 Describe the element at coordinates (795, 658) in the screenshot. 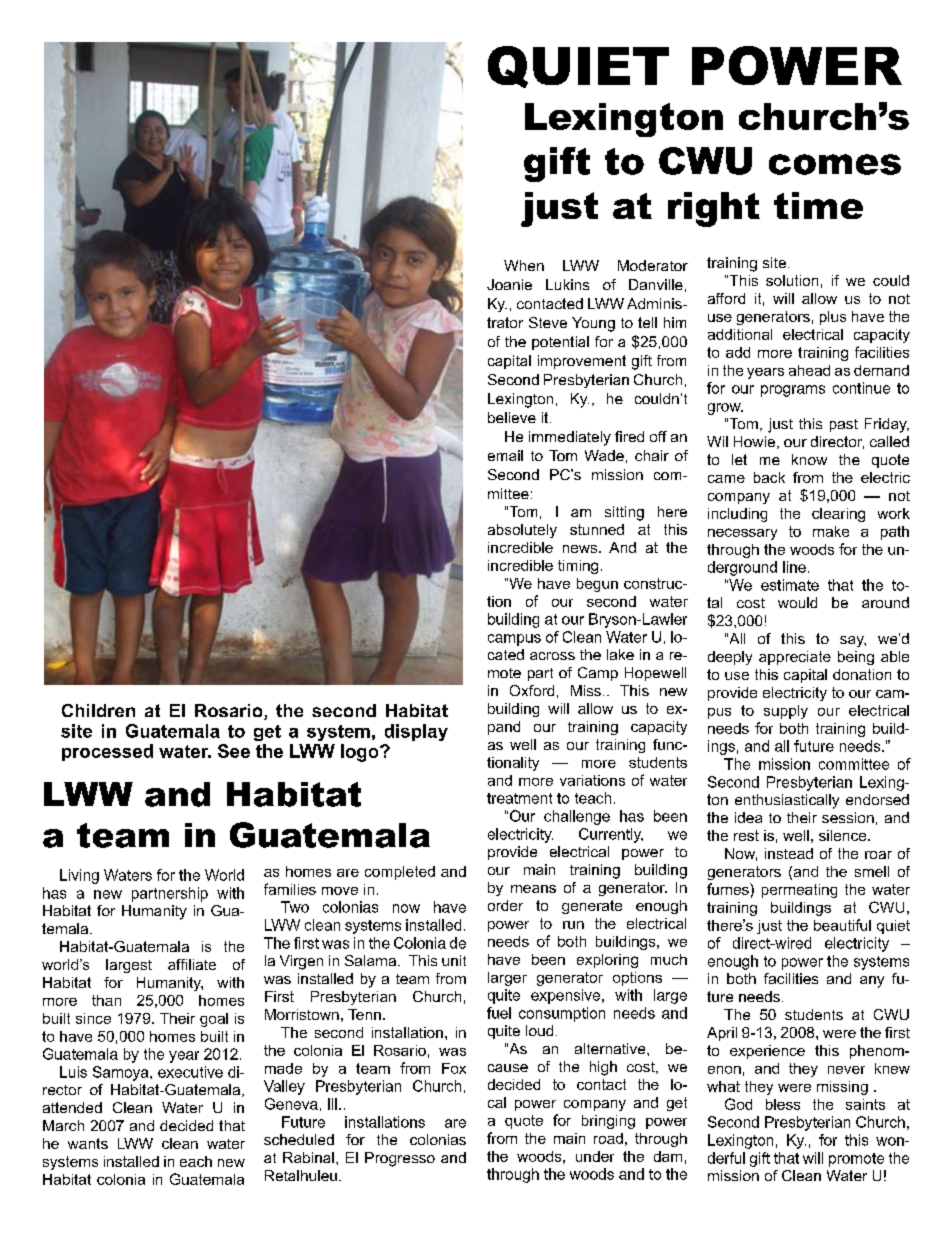

I see `appreciate` at that location.
